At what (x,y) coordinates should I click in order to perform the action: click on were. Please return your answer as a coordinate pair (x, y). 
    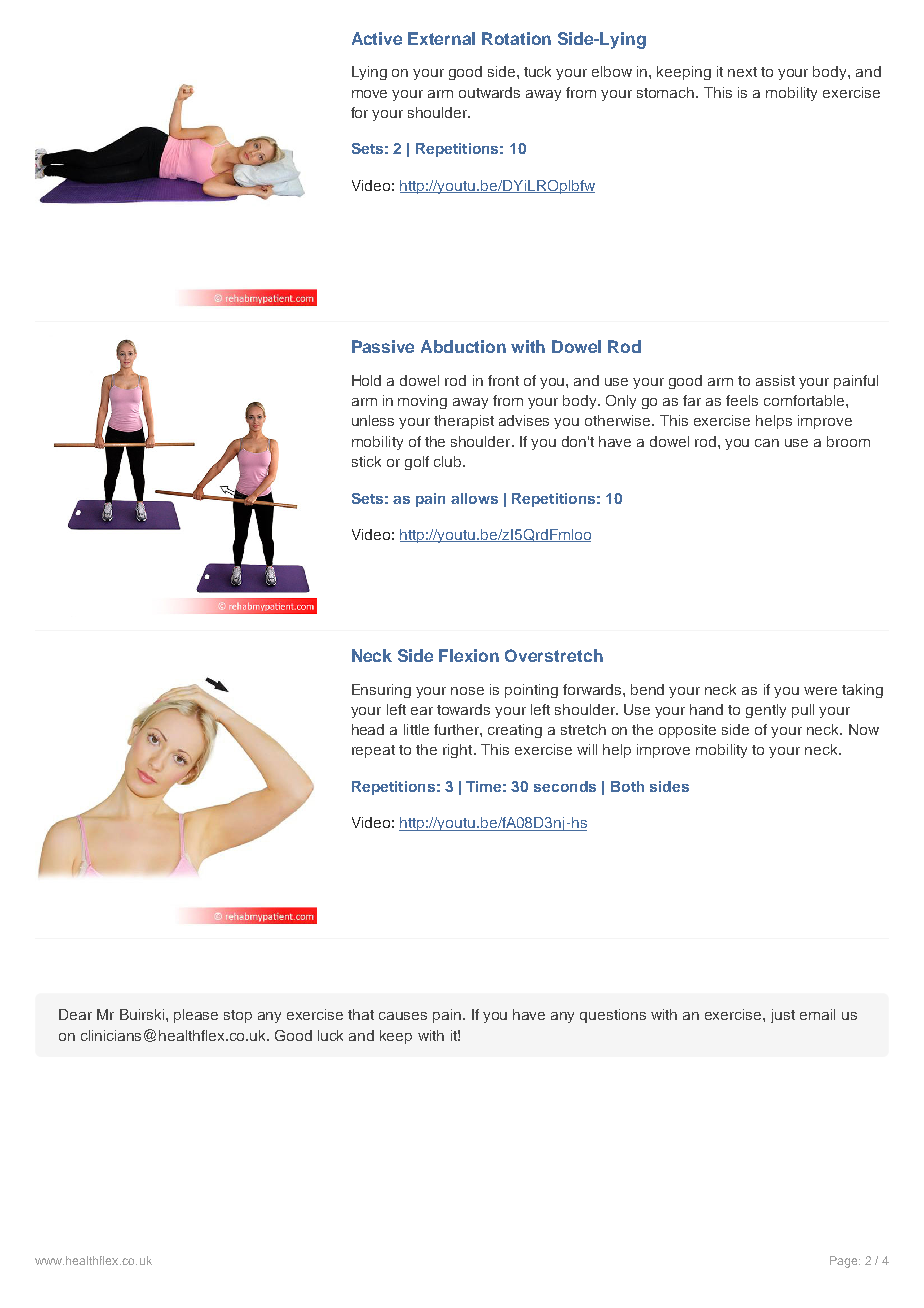
    Looking at the image, I should click on (820, 691).
